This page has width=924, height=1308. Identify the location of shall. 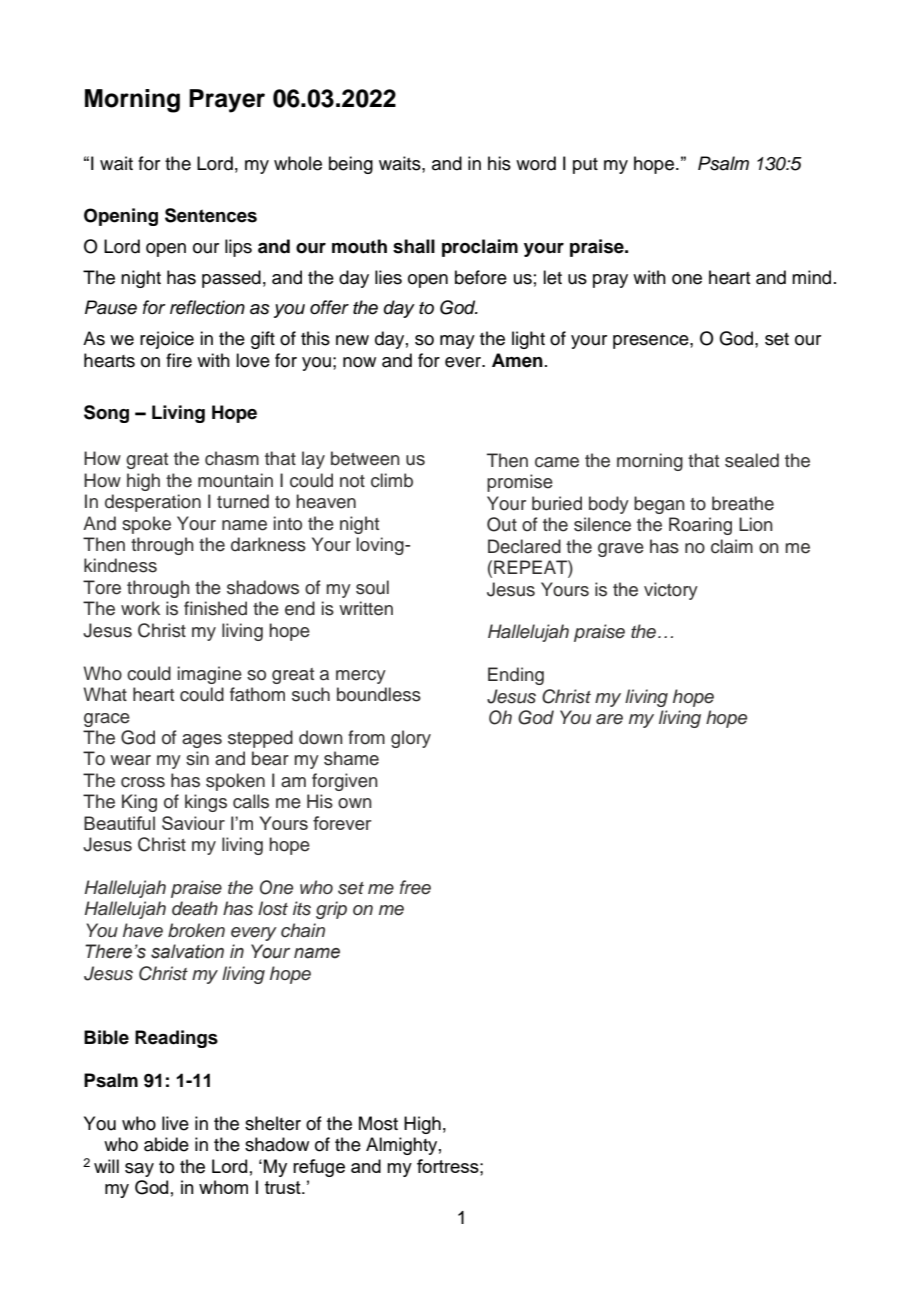
(414, 246).
